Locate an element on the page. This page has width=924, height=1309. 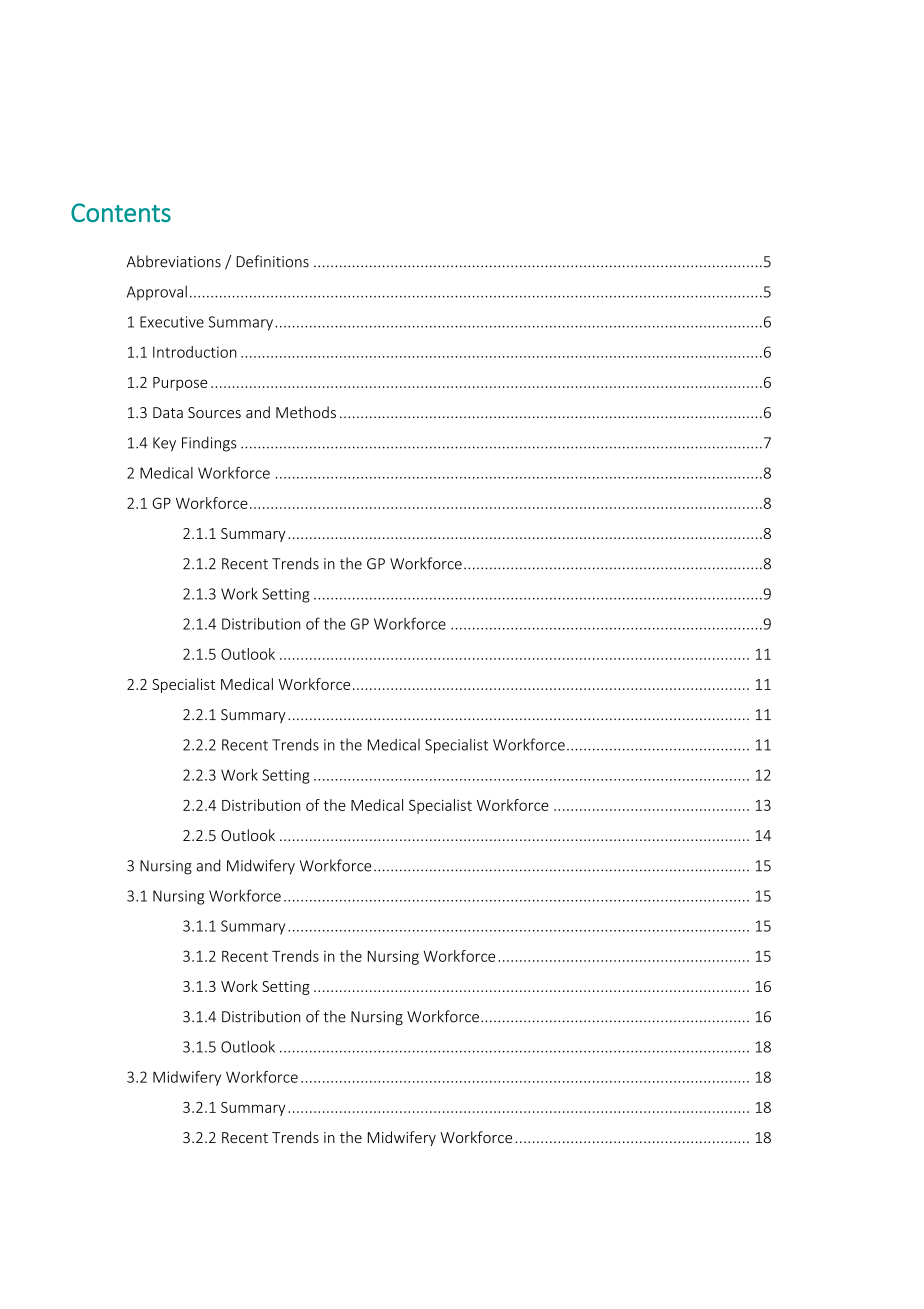
Sources is located at coordinates (214, 412).
